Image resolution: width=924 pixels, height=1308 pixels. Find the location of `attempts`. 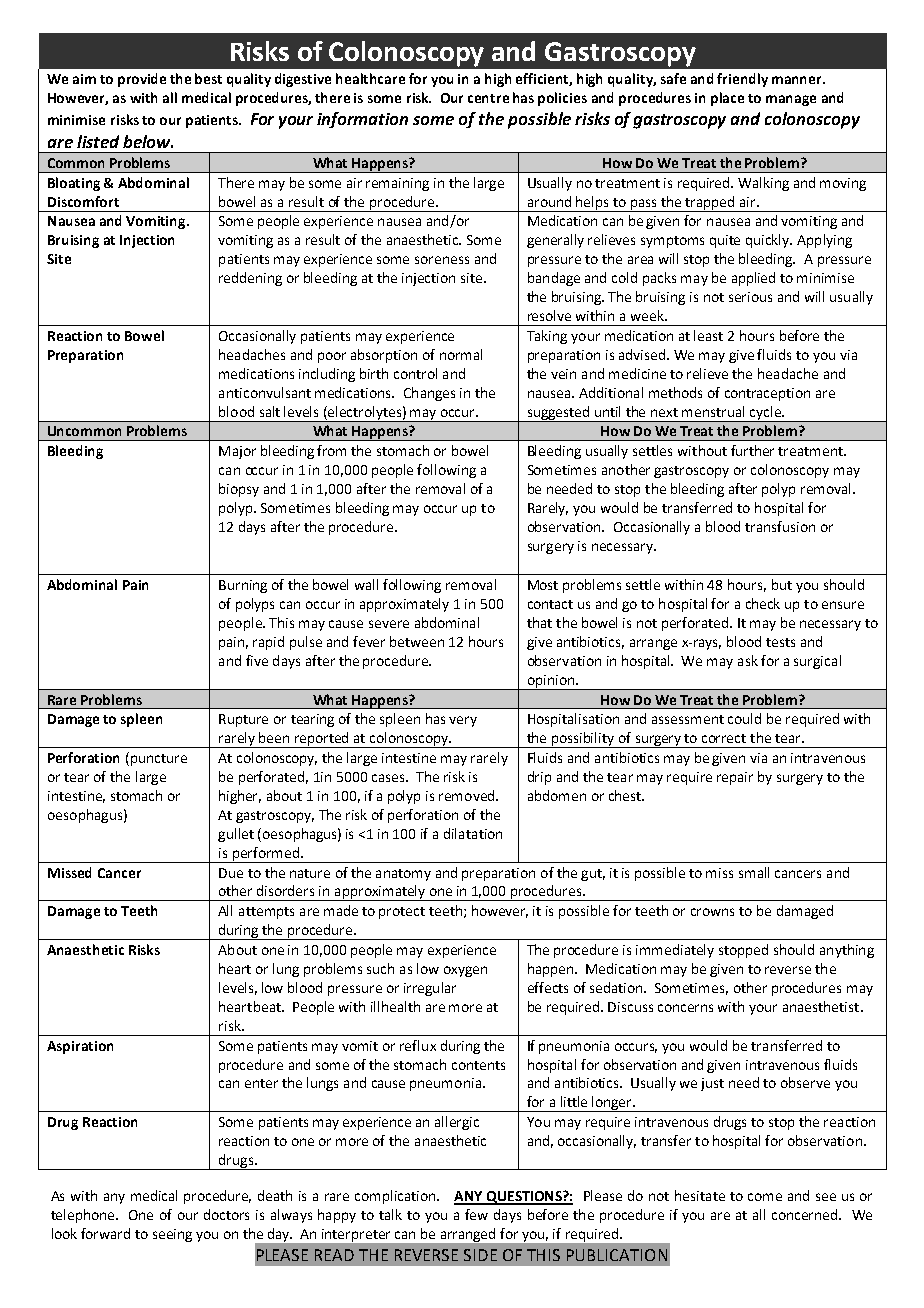

attempts is located at coordinates (266, 913).
